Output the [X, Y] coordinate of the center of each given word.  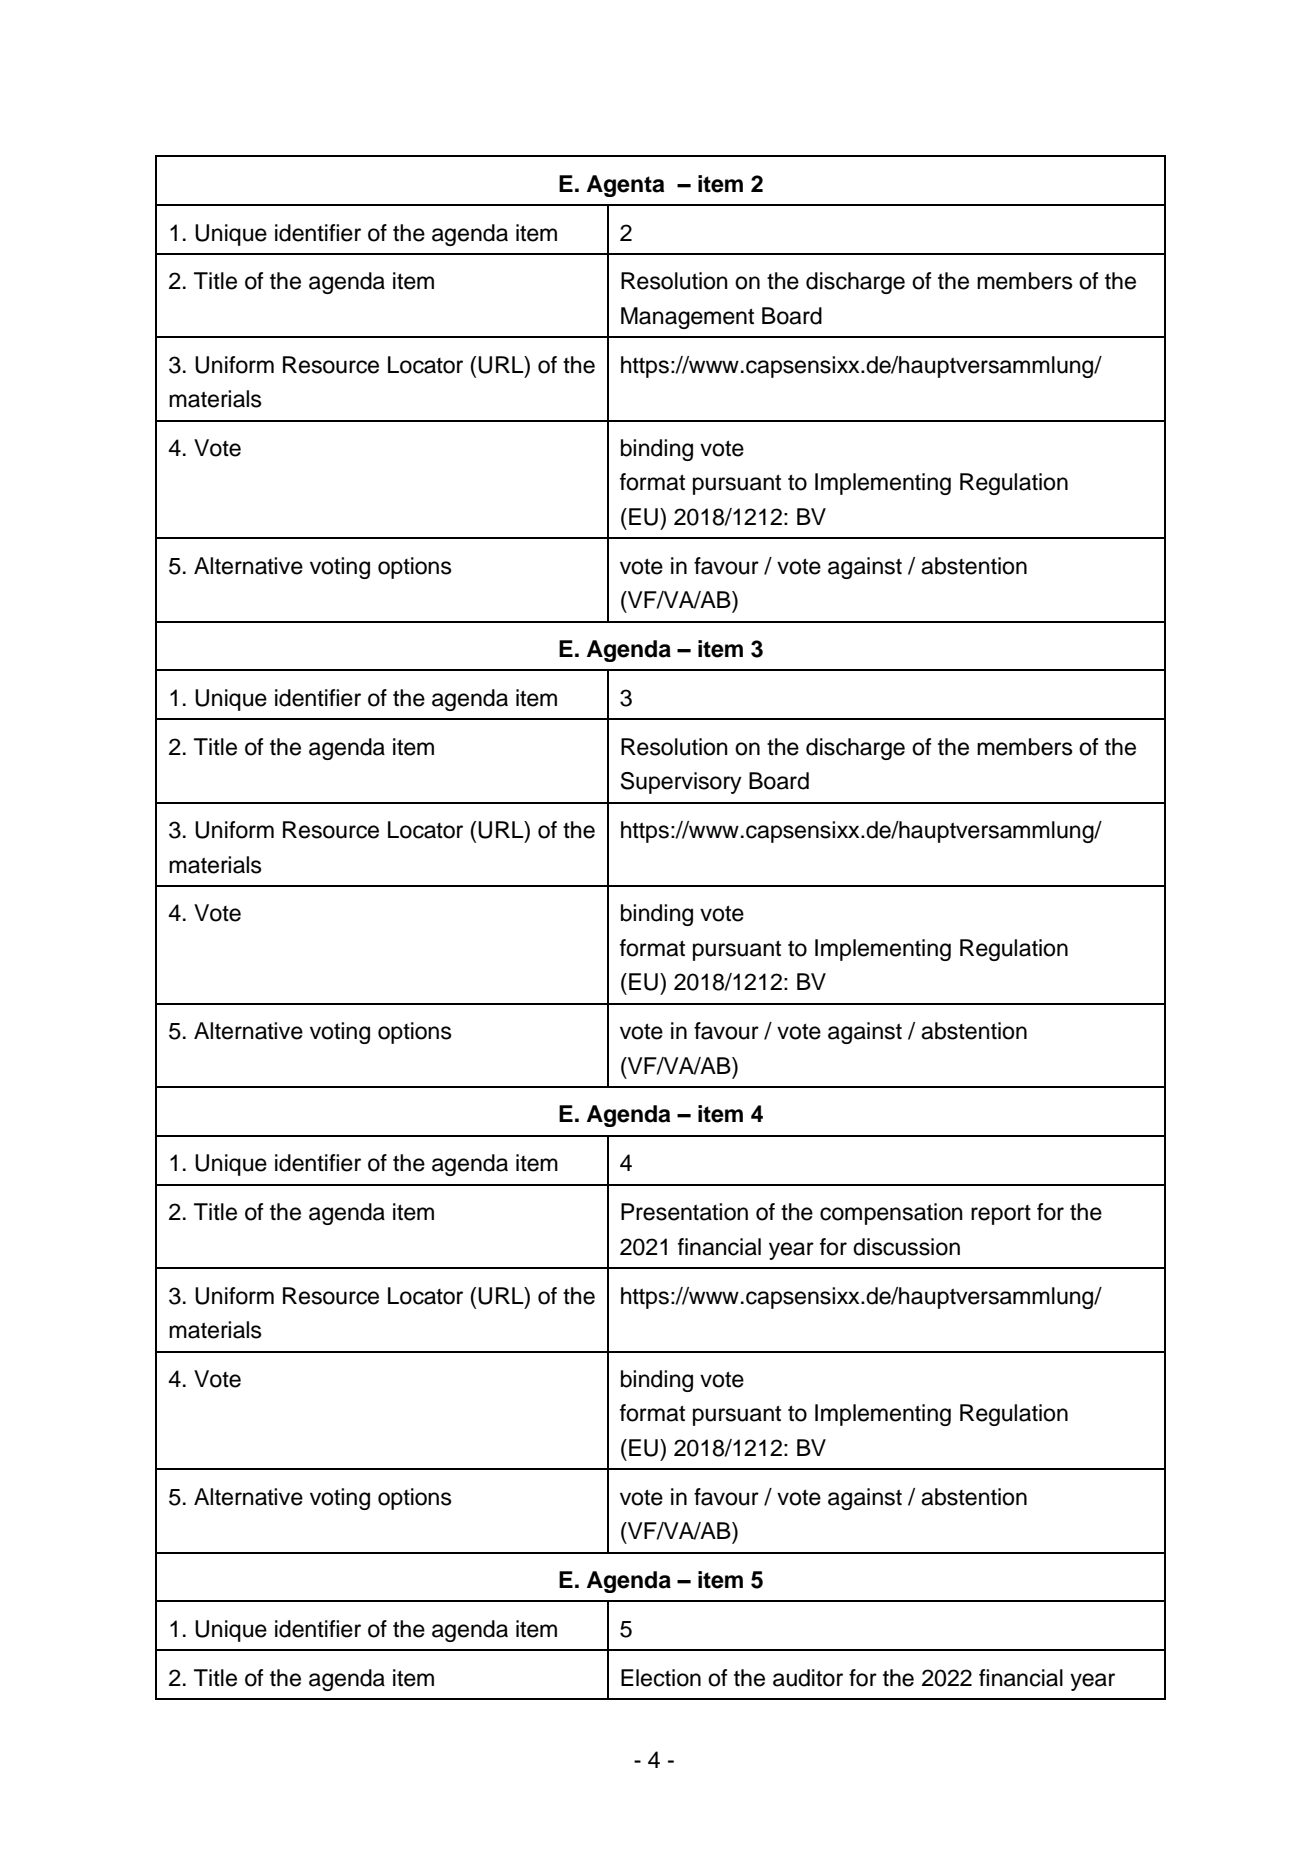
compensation [891, 1214]
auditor [808, 1678]
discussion [906, 1247]
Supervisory [681, 783]
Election [661, 1678]
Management [687, 318]
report [1001, 1215]
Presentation [684, 1212]
